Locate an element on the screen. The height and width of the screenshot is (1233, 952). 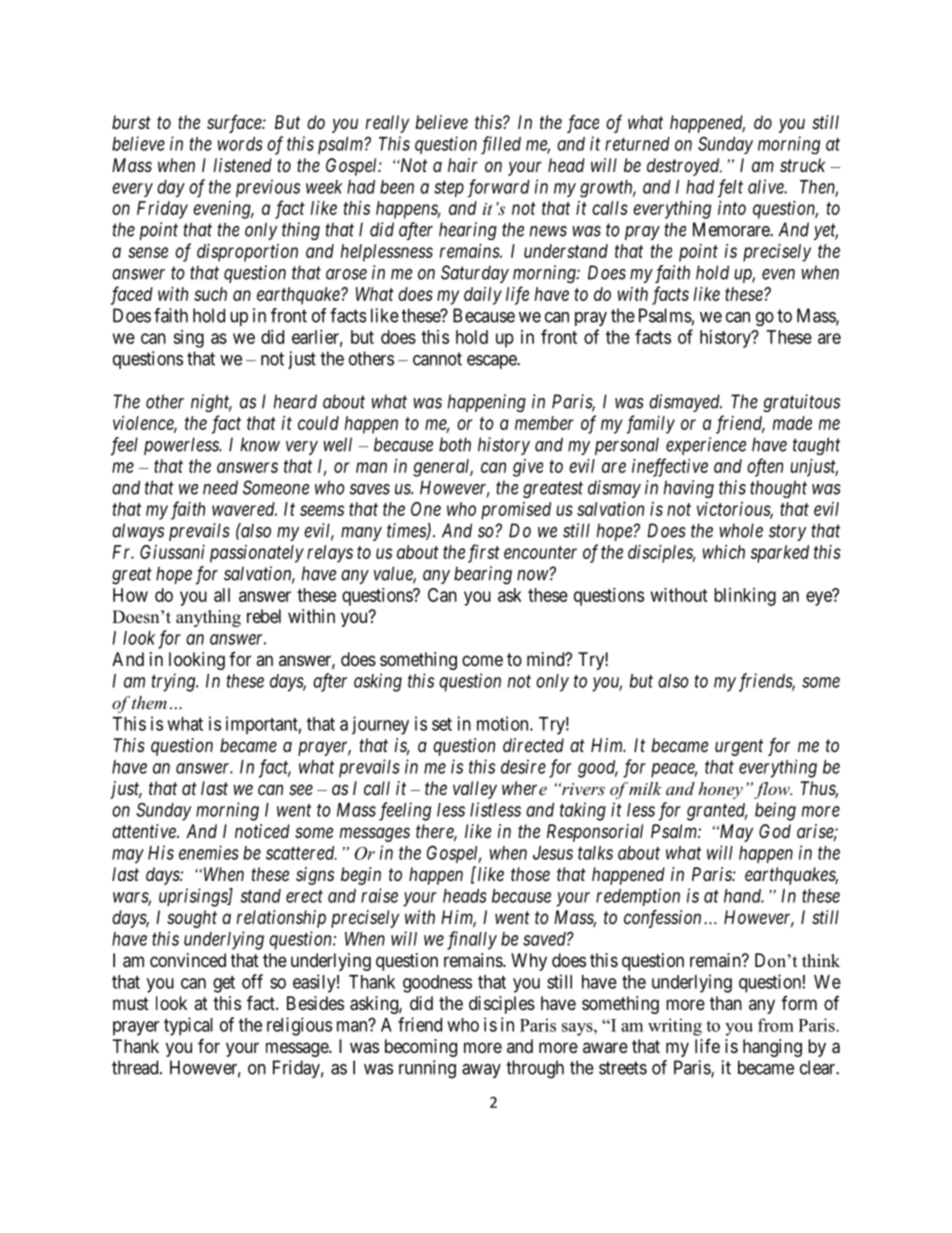
motion is located at coordinates (504, 723).
